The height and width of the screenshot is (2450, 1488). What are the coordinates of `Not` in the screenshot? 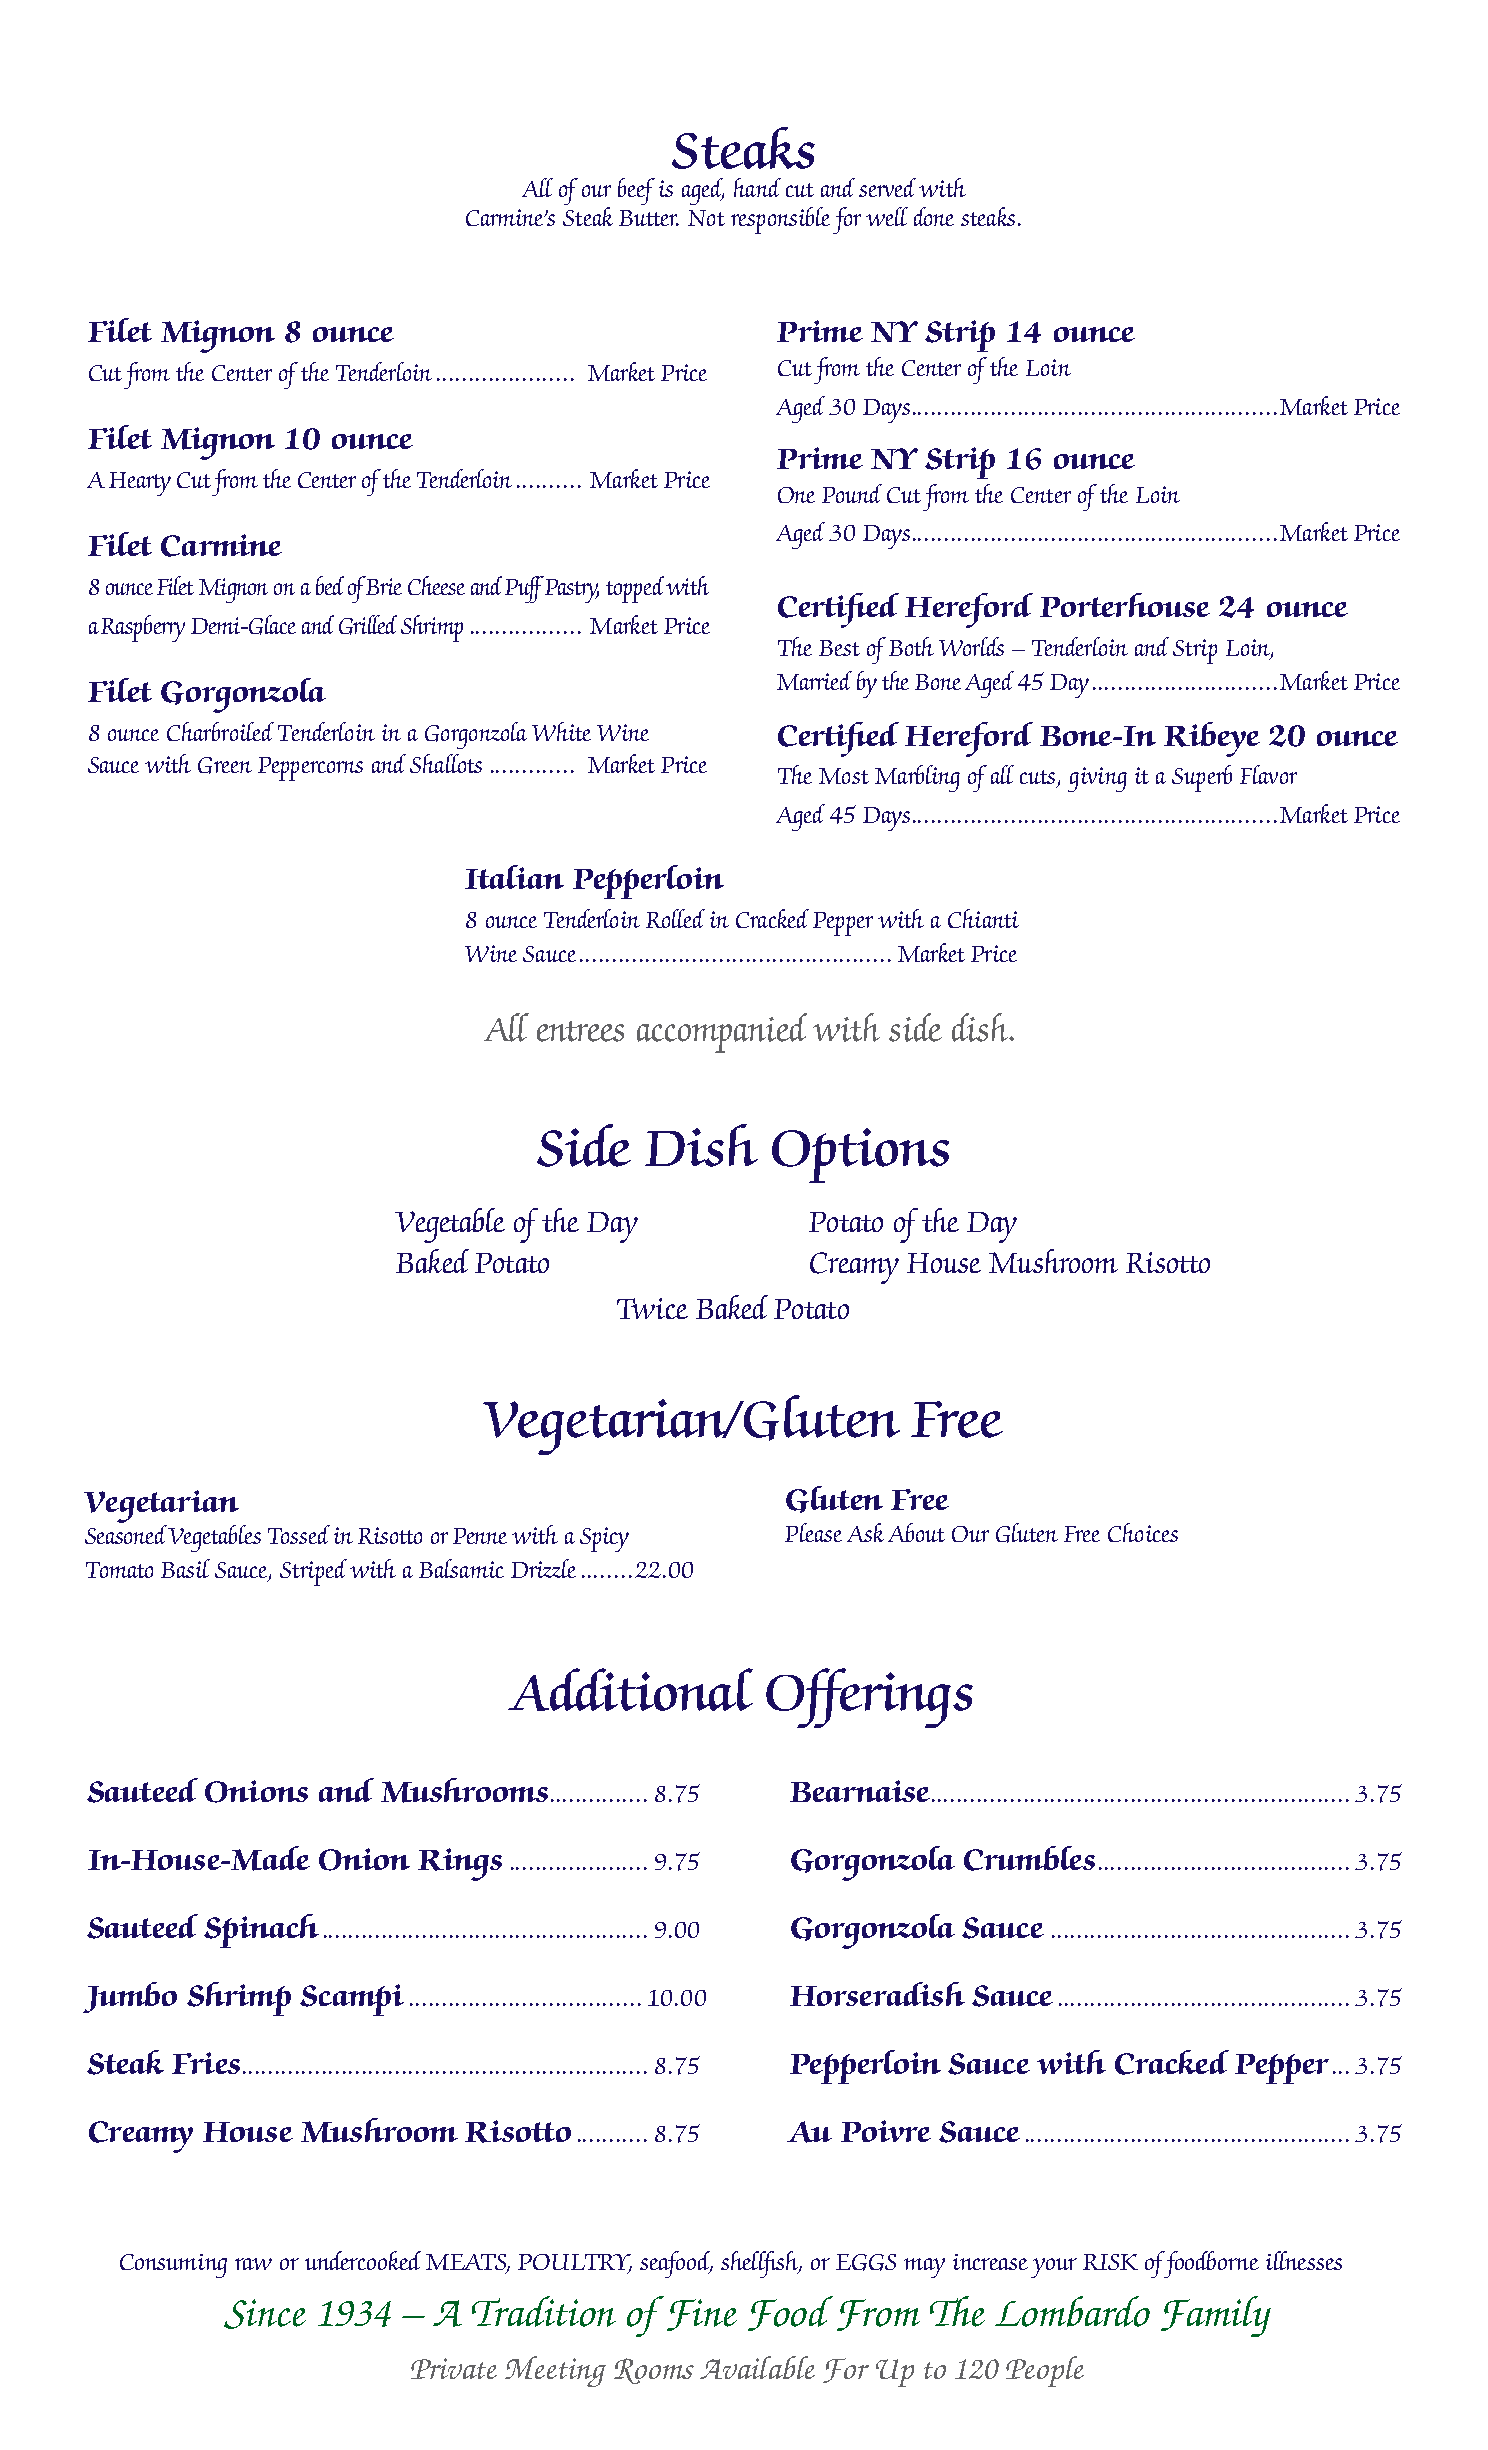 It's located at (706, 218).
